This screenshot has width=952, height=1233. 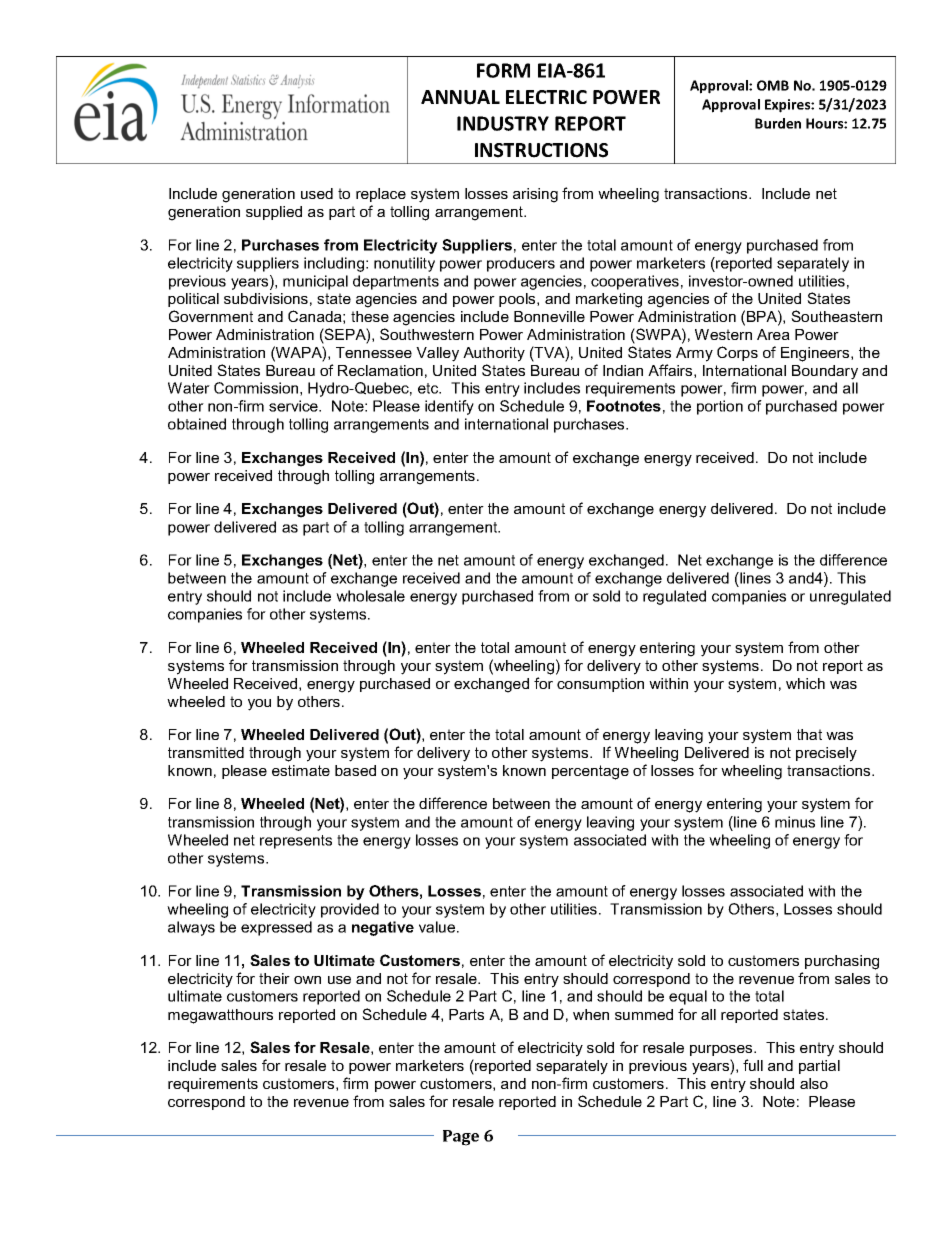 What do you see at coordinates (805, 683) in the screenshot?
I see `which` at bounding box center [805, 683].
